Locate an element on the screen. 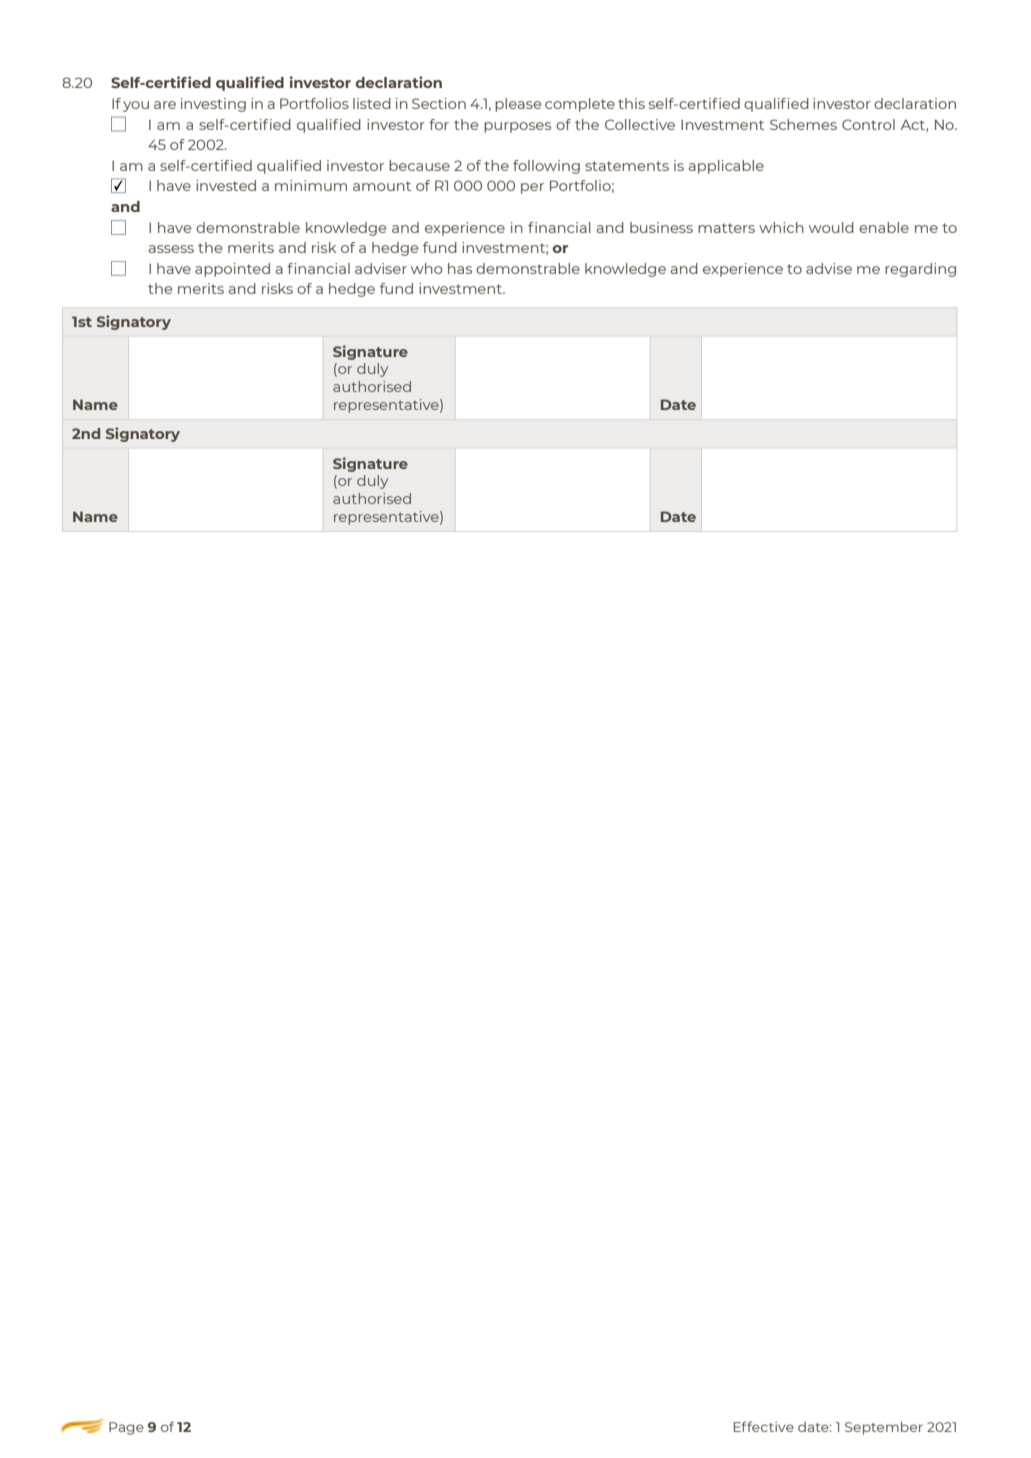 The image size is (1031, 1458). regarding is located at coordinates (920, 270).
